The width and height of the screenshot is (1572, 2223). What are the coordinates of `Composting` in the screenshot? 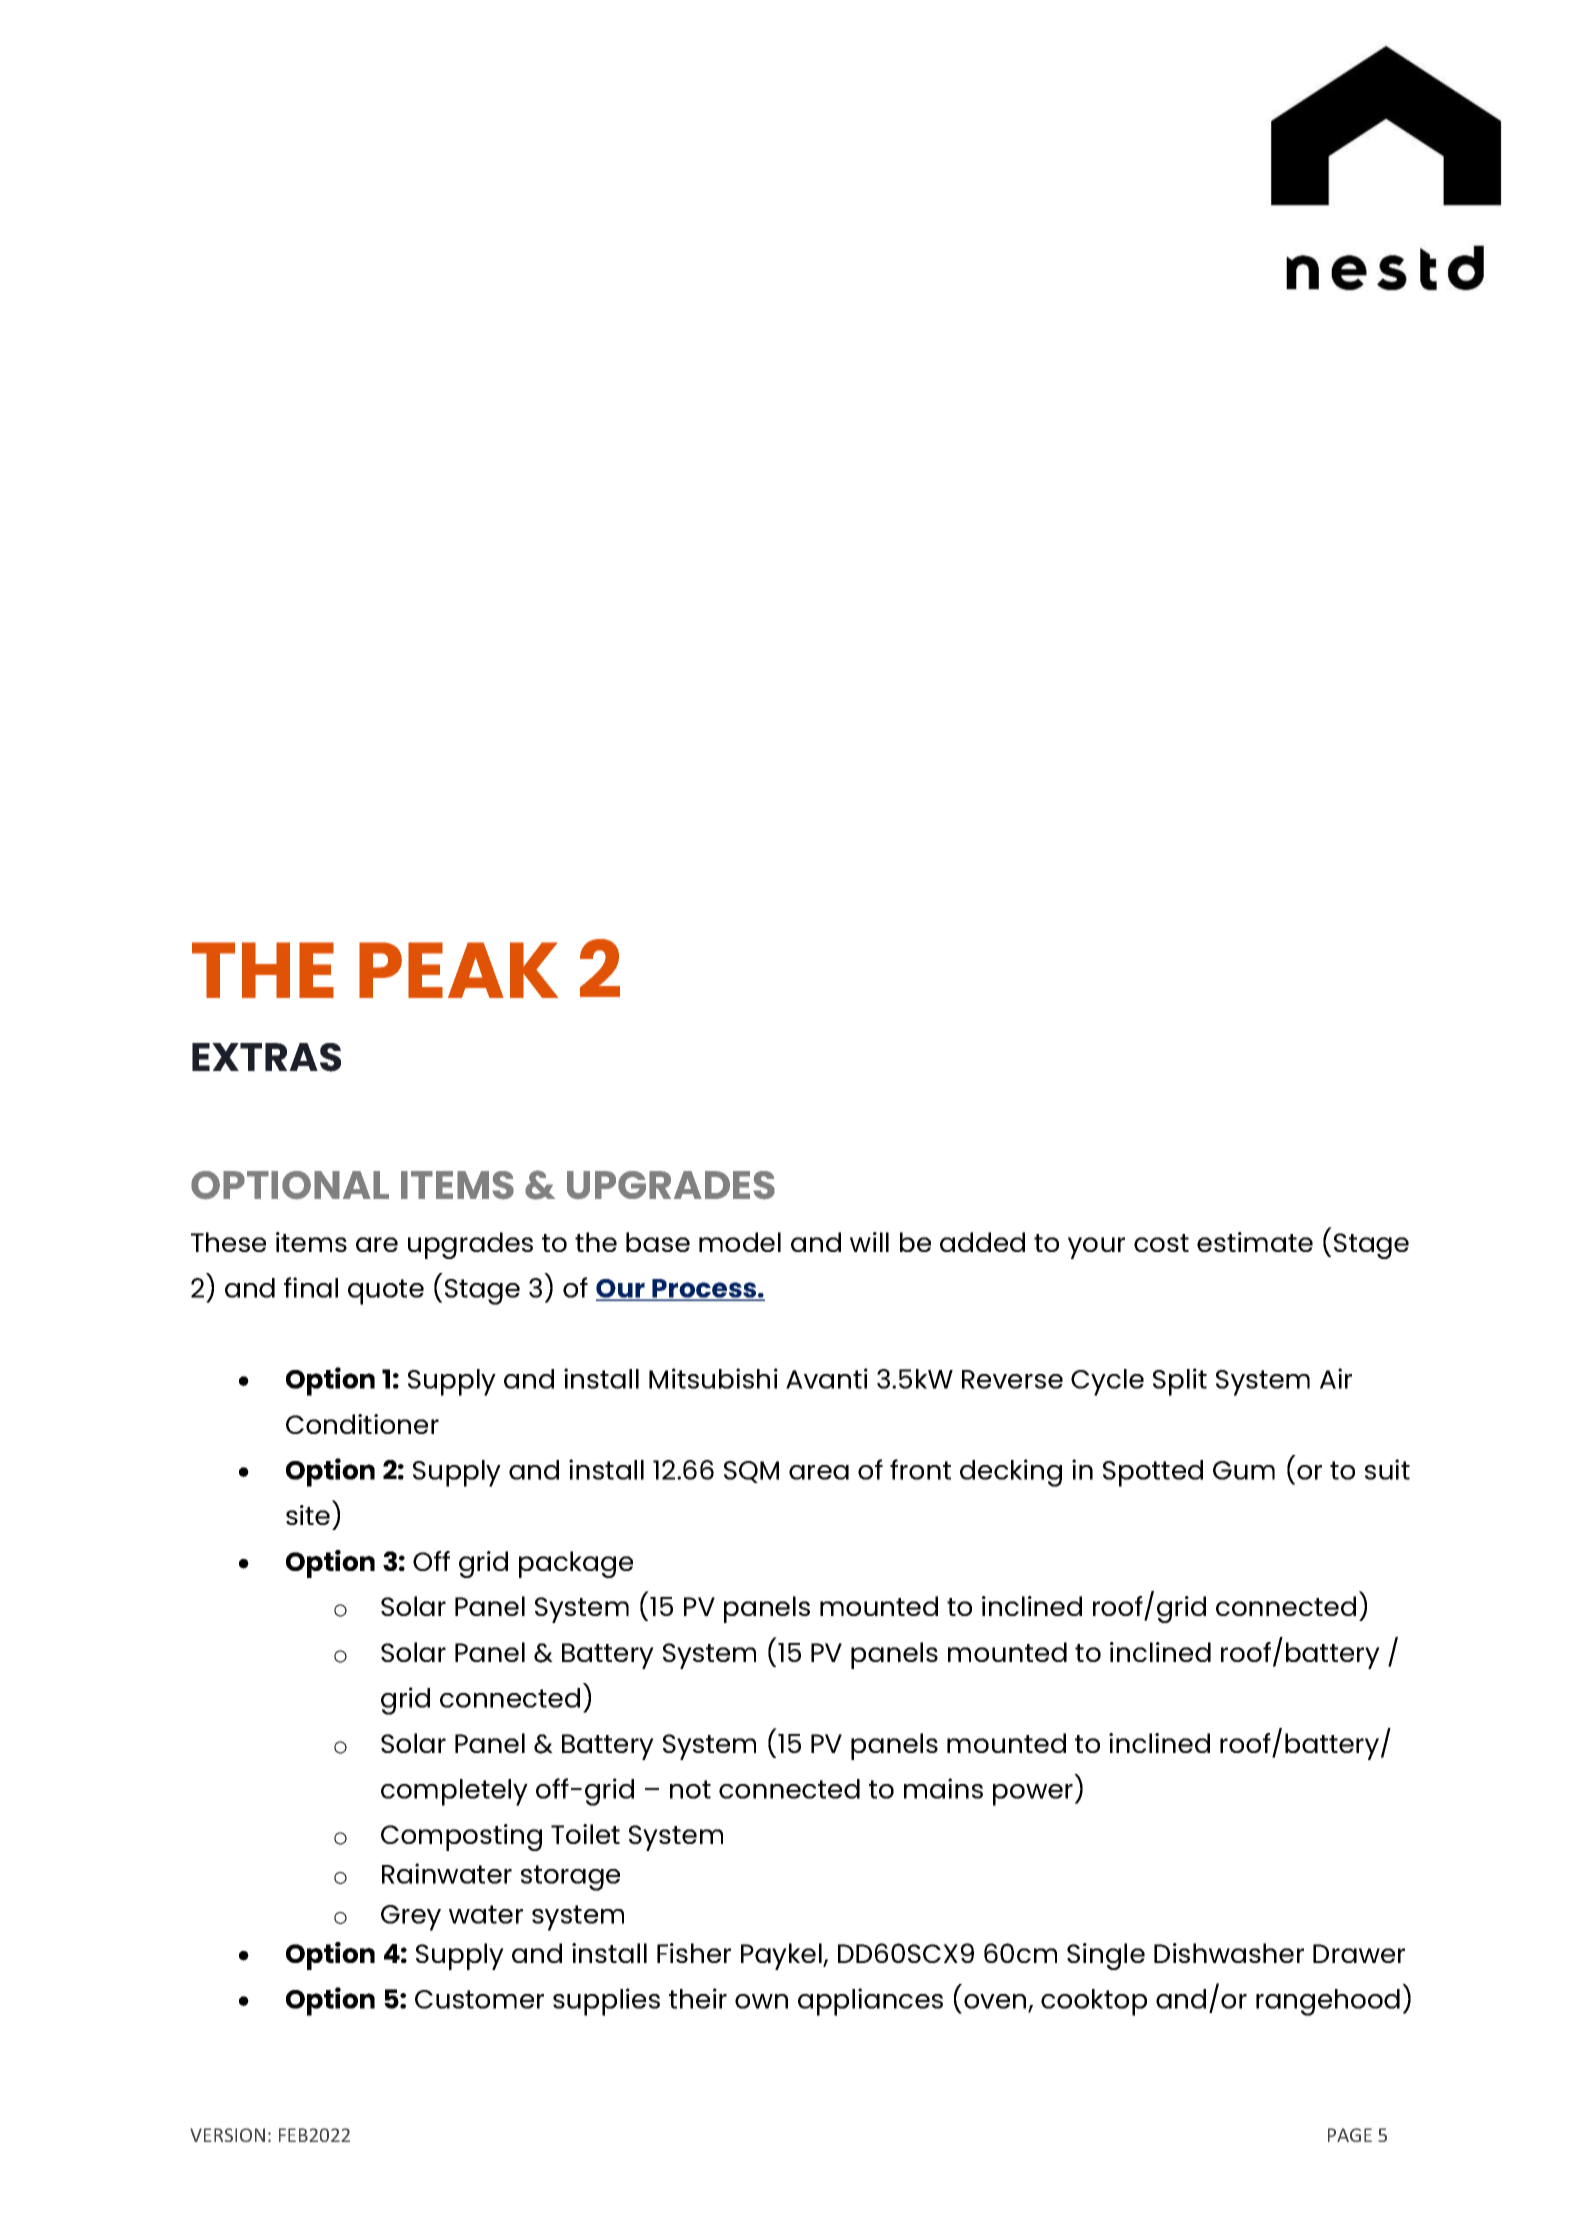 It's located at (461, 1837).
